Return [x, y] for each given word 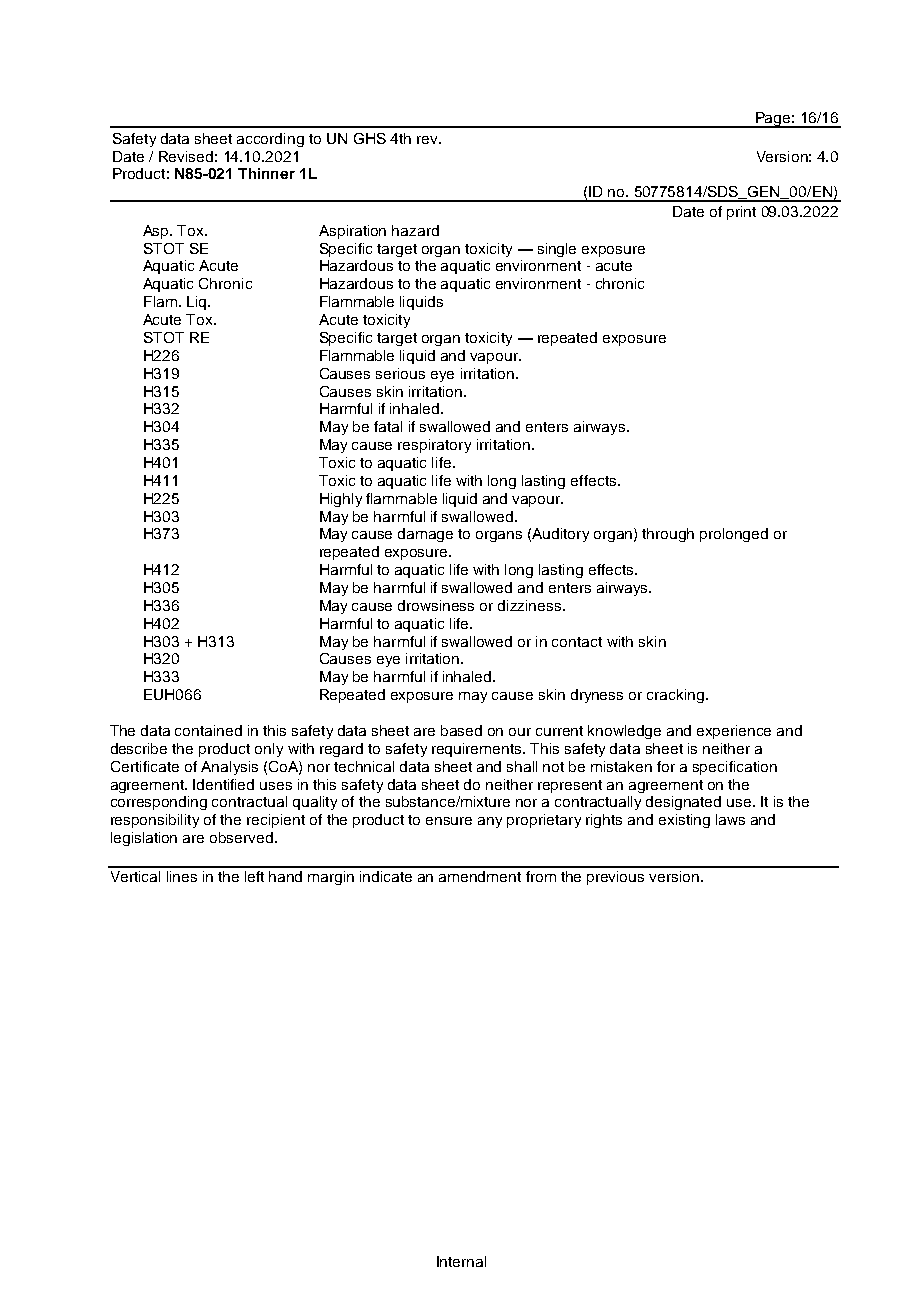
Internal [461, 1261]
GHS [370, 138]
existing [684, 821]
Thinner [266, 173]
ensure [449, 821]
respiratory [434, 446]
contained [208, 730]
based [461, 730]
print [741, 213]
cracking [675, 696]
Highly [341, 500]
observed [241, 837]
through [668, 535]
